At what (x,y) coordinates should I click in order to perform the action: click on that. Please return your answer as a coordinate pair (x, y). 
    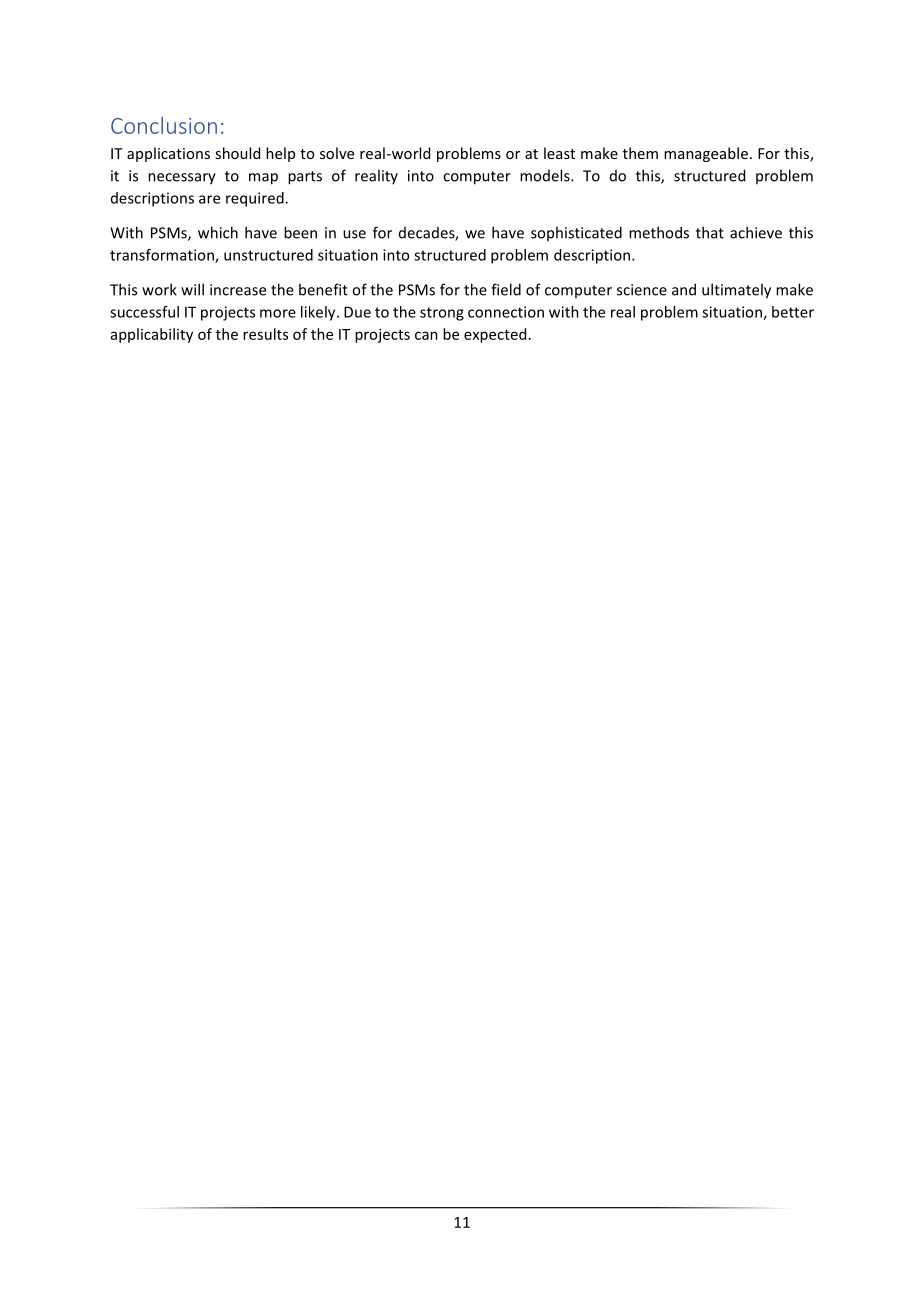
    Looking at the image, I should click on (710, 232).
